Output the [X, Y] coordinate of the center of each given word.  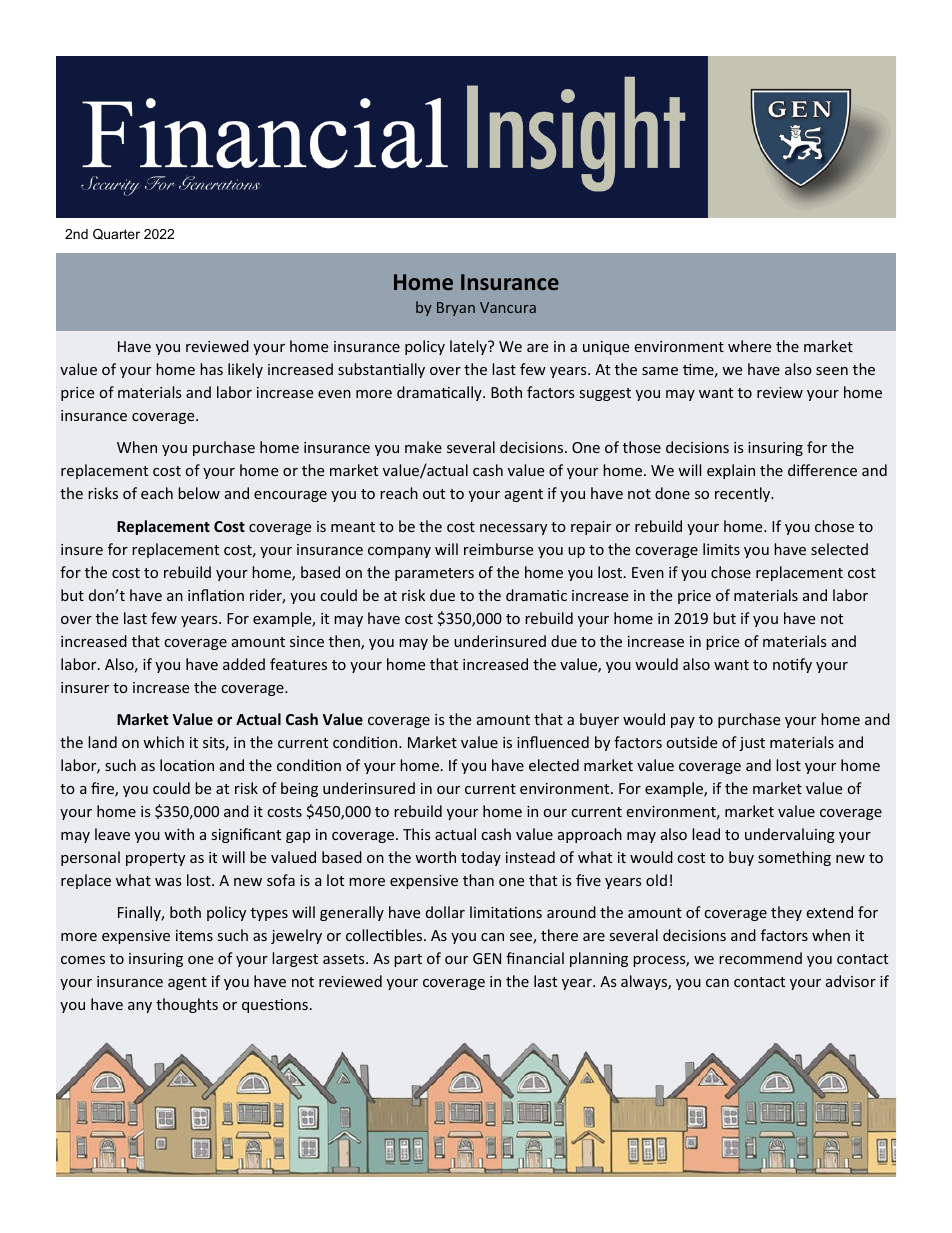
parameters [434, 574]
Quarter [116, 234]
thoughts [187, 1005]
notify [792, 665]
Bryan [456, 309]
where [749, 346]
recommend [760, 958]
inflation [216, 595]
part [408, 960]
